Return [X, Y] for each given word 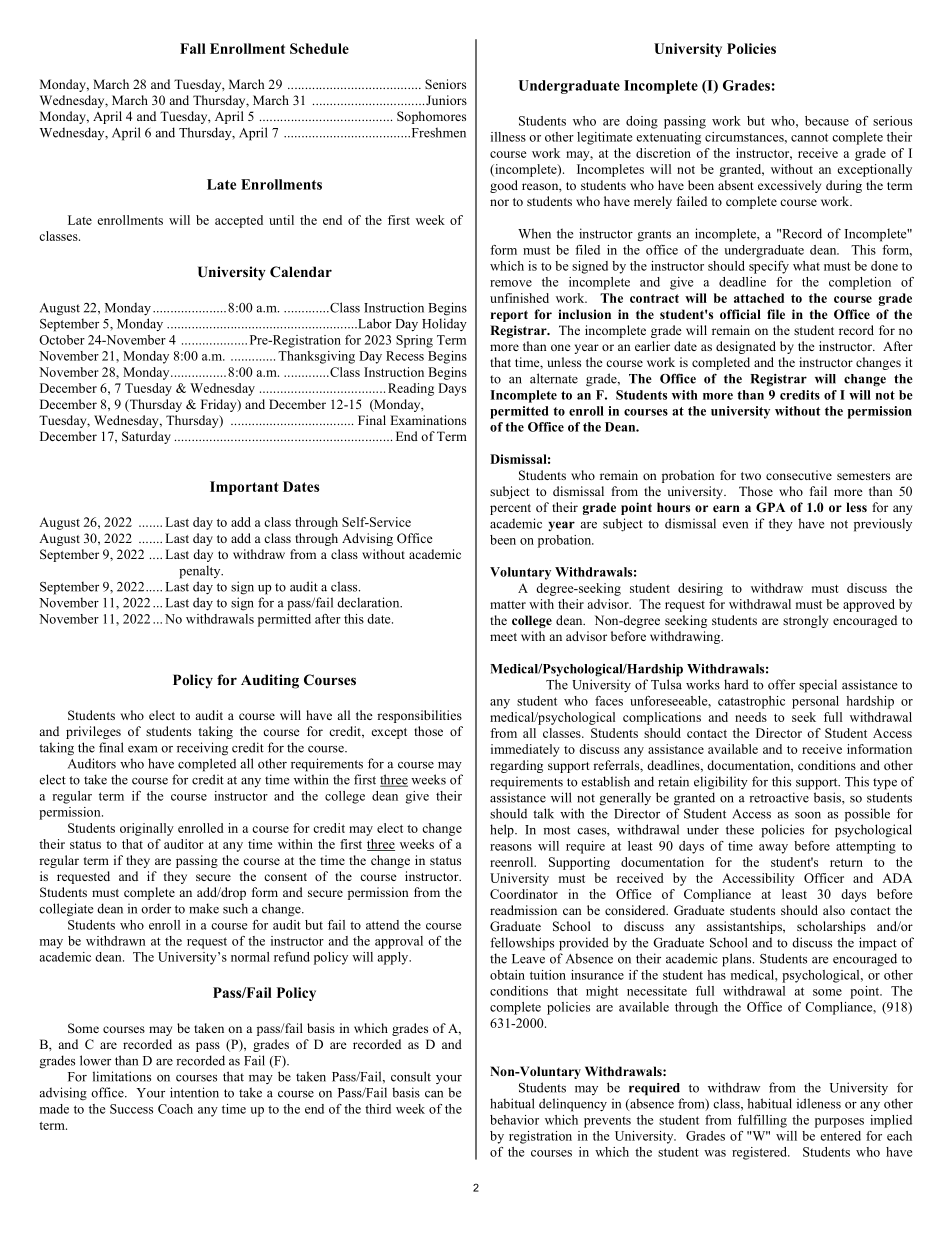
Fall [193, 48]
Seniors [445, 84]
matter [508, 605]
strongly [805, 621]
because [827, 121]
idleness [819, 1103]
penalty [201, 572]
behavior [514, 1120]
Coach [175, 1109]
